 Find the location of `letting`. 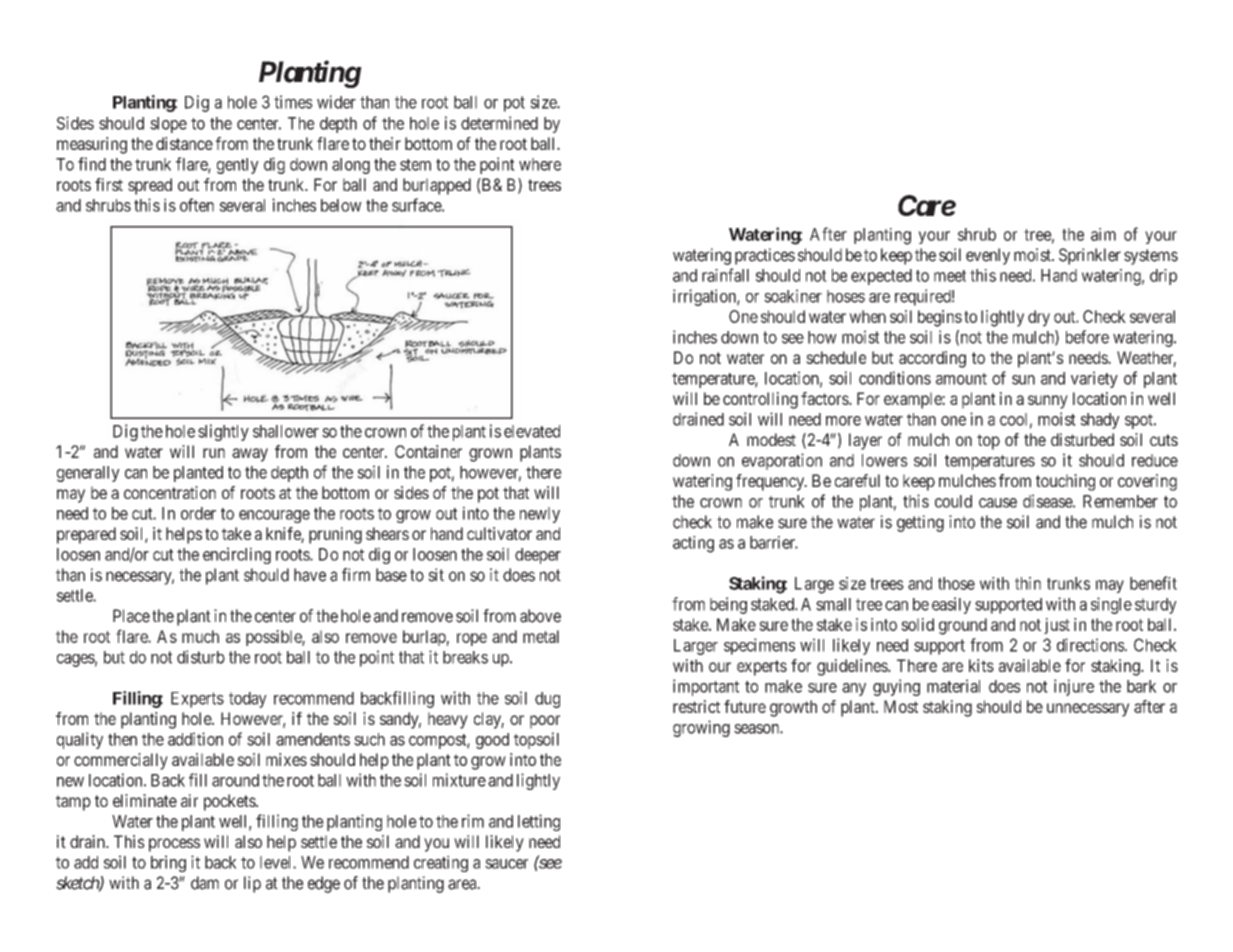

letting is located at coordinates (539, 822).
